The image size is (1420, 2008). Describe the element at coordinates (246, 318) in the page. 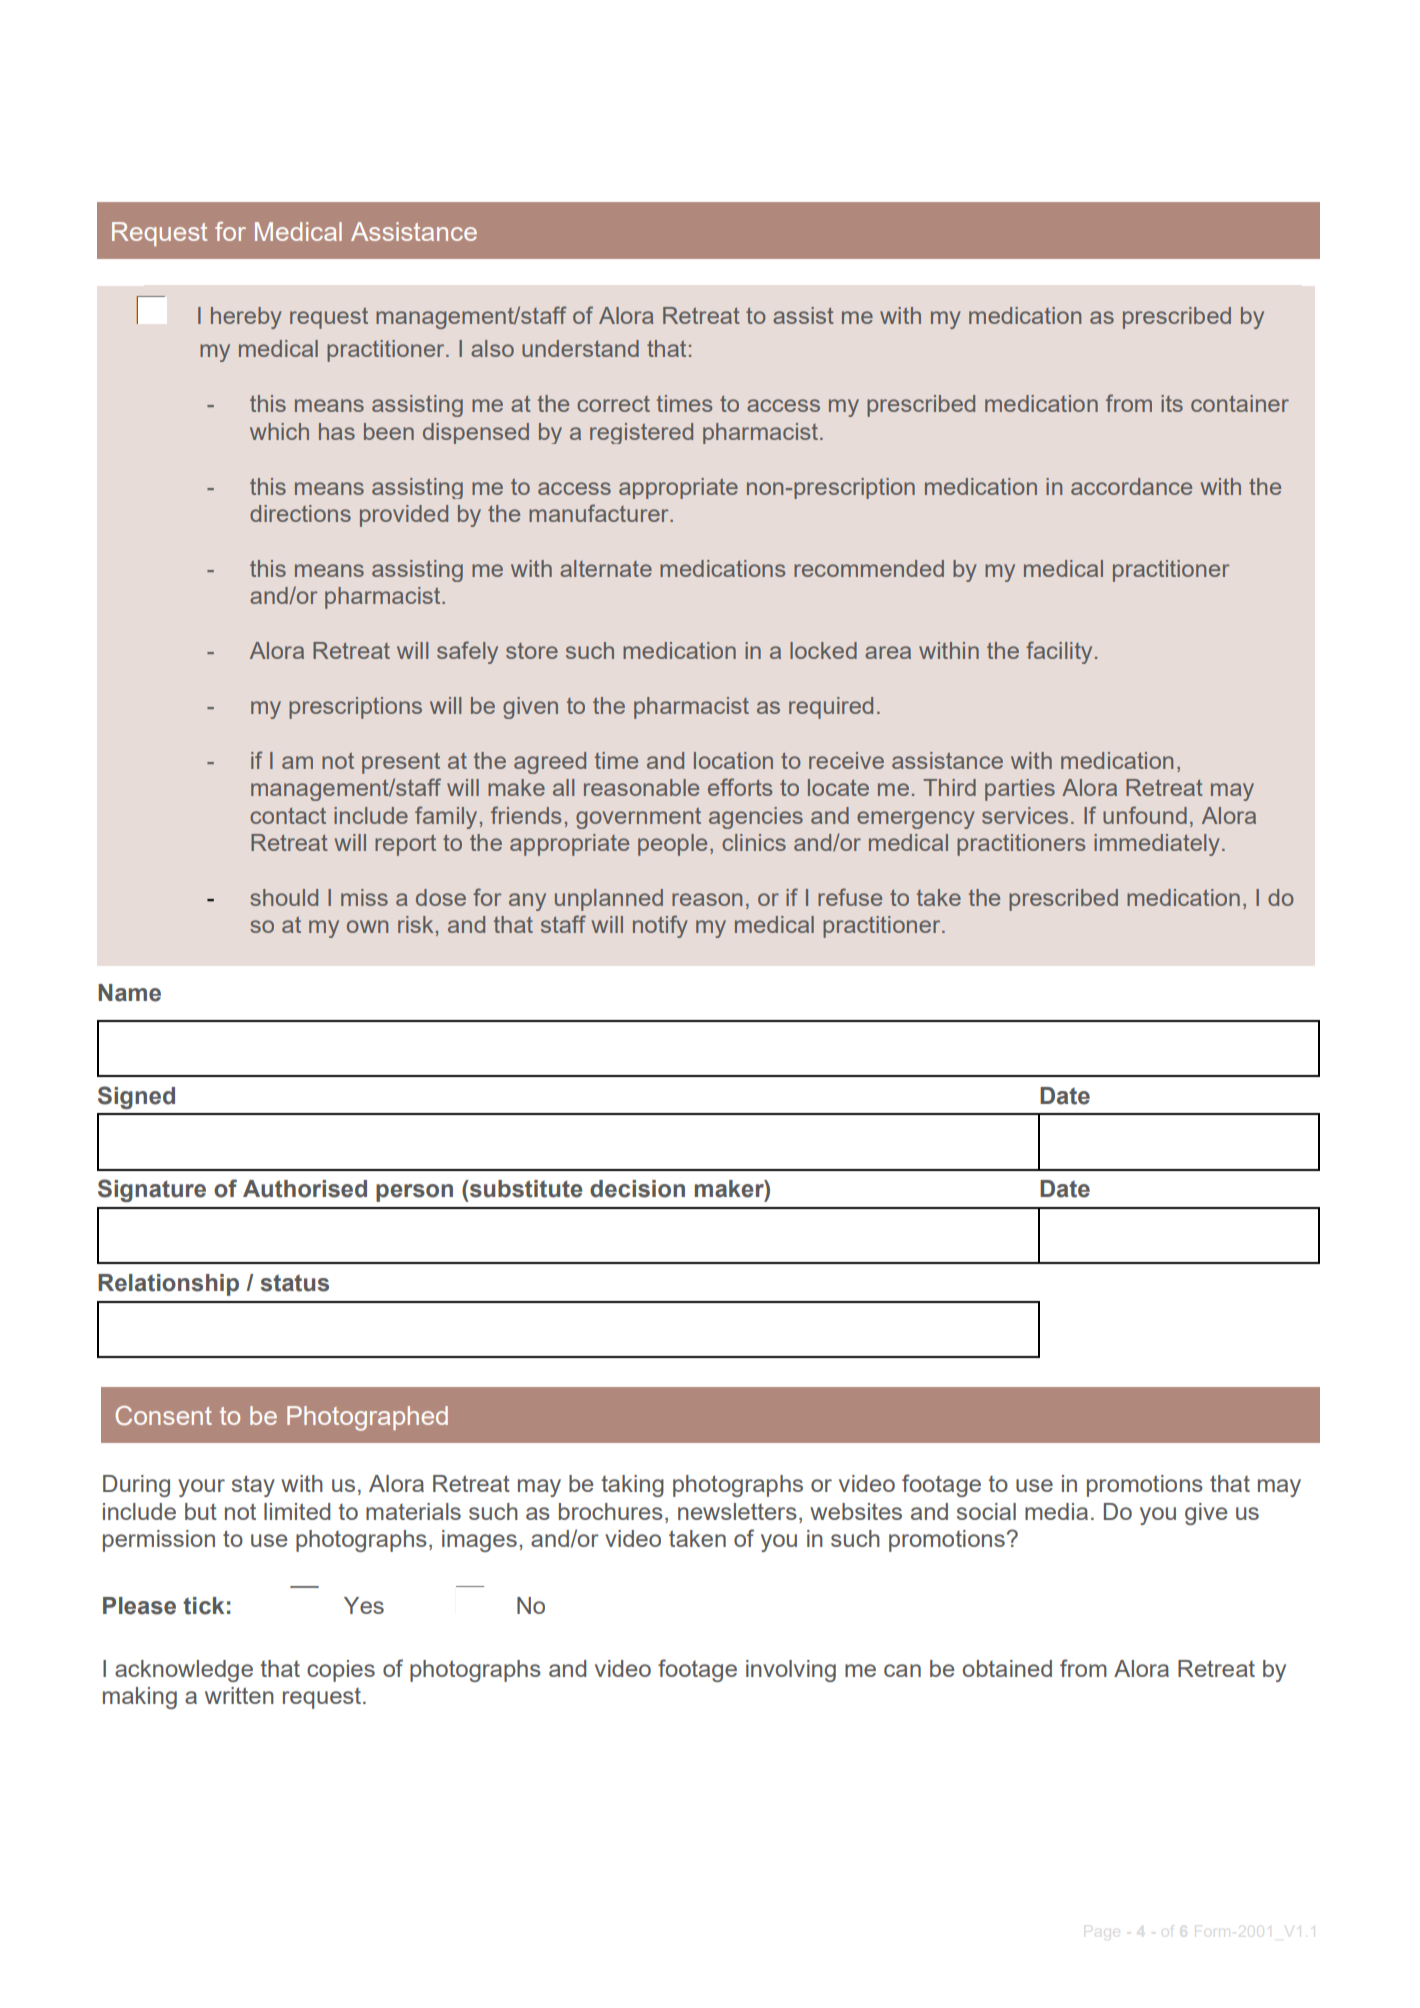

I see `hereby` at that location.
